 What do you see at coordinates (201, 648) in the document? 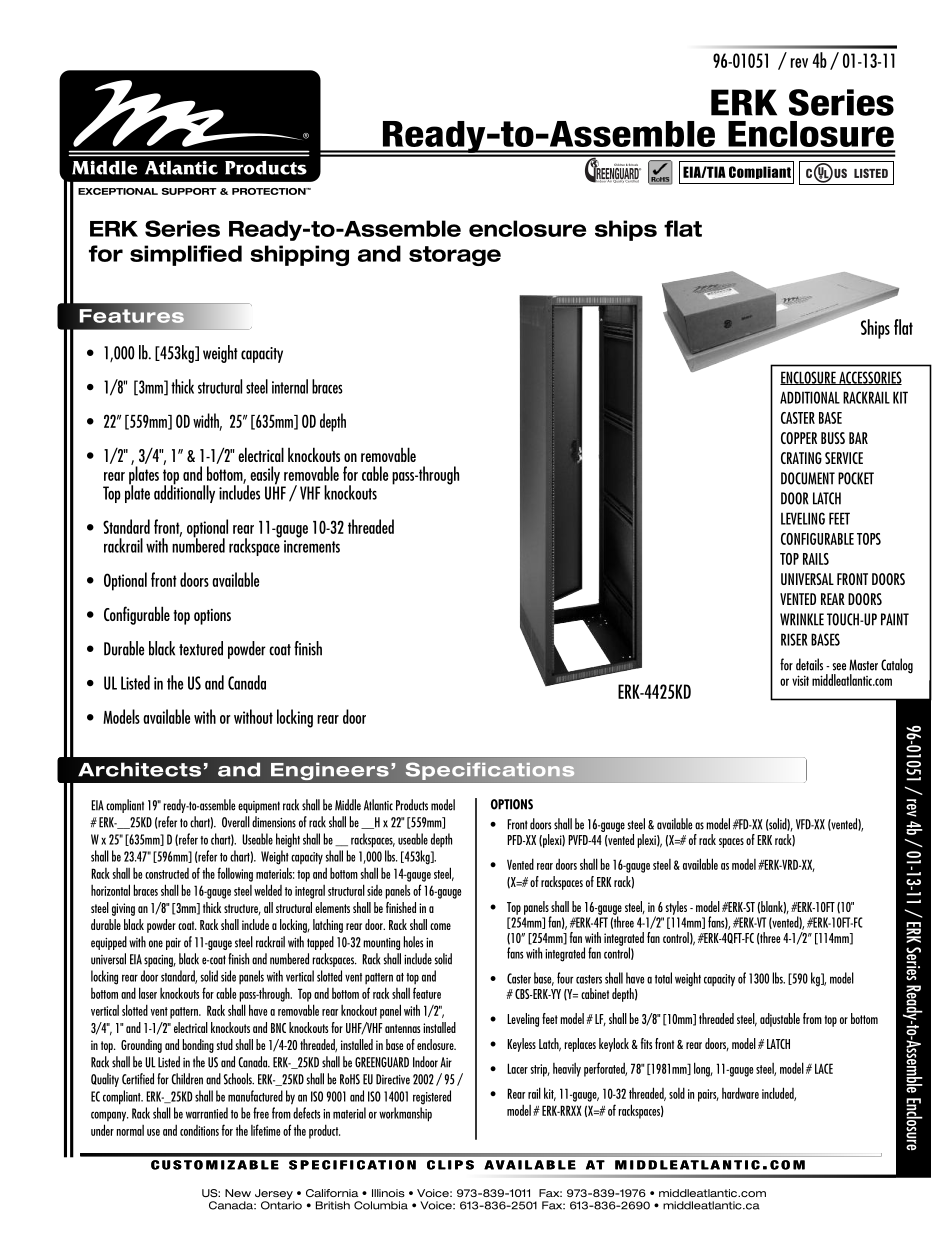
I see `textured` at bounding box center [201, 648].
